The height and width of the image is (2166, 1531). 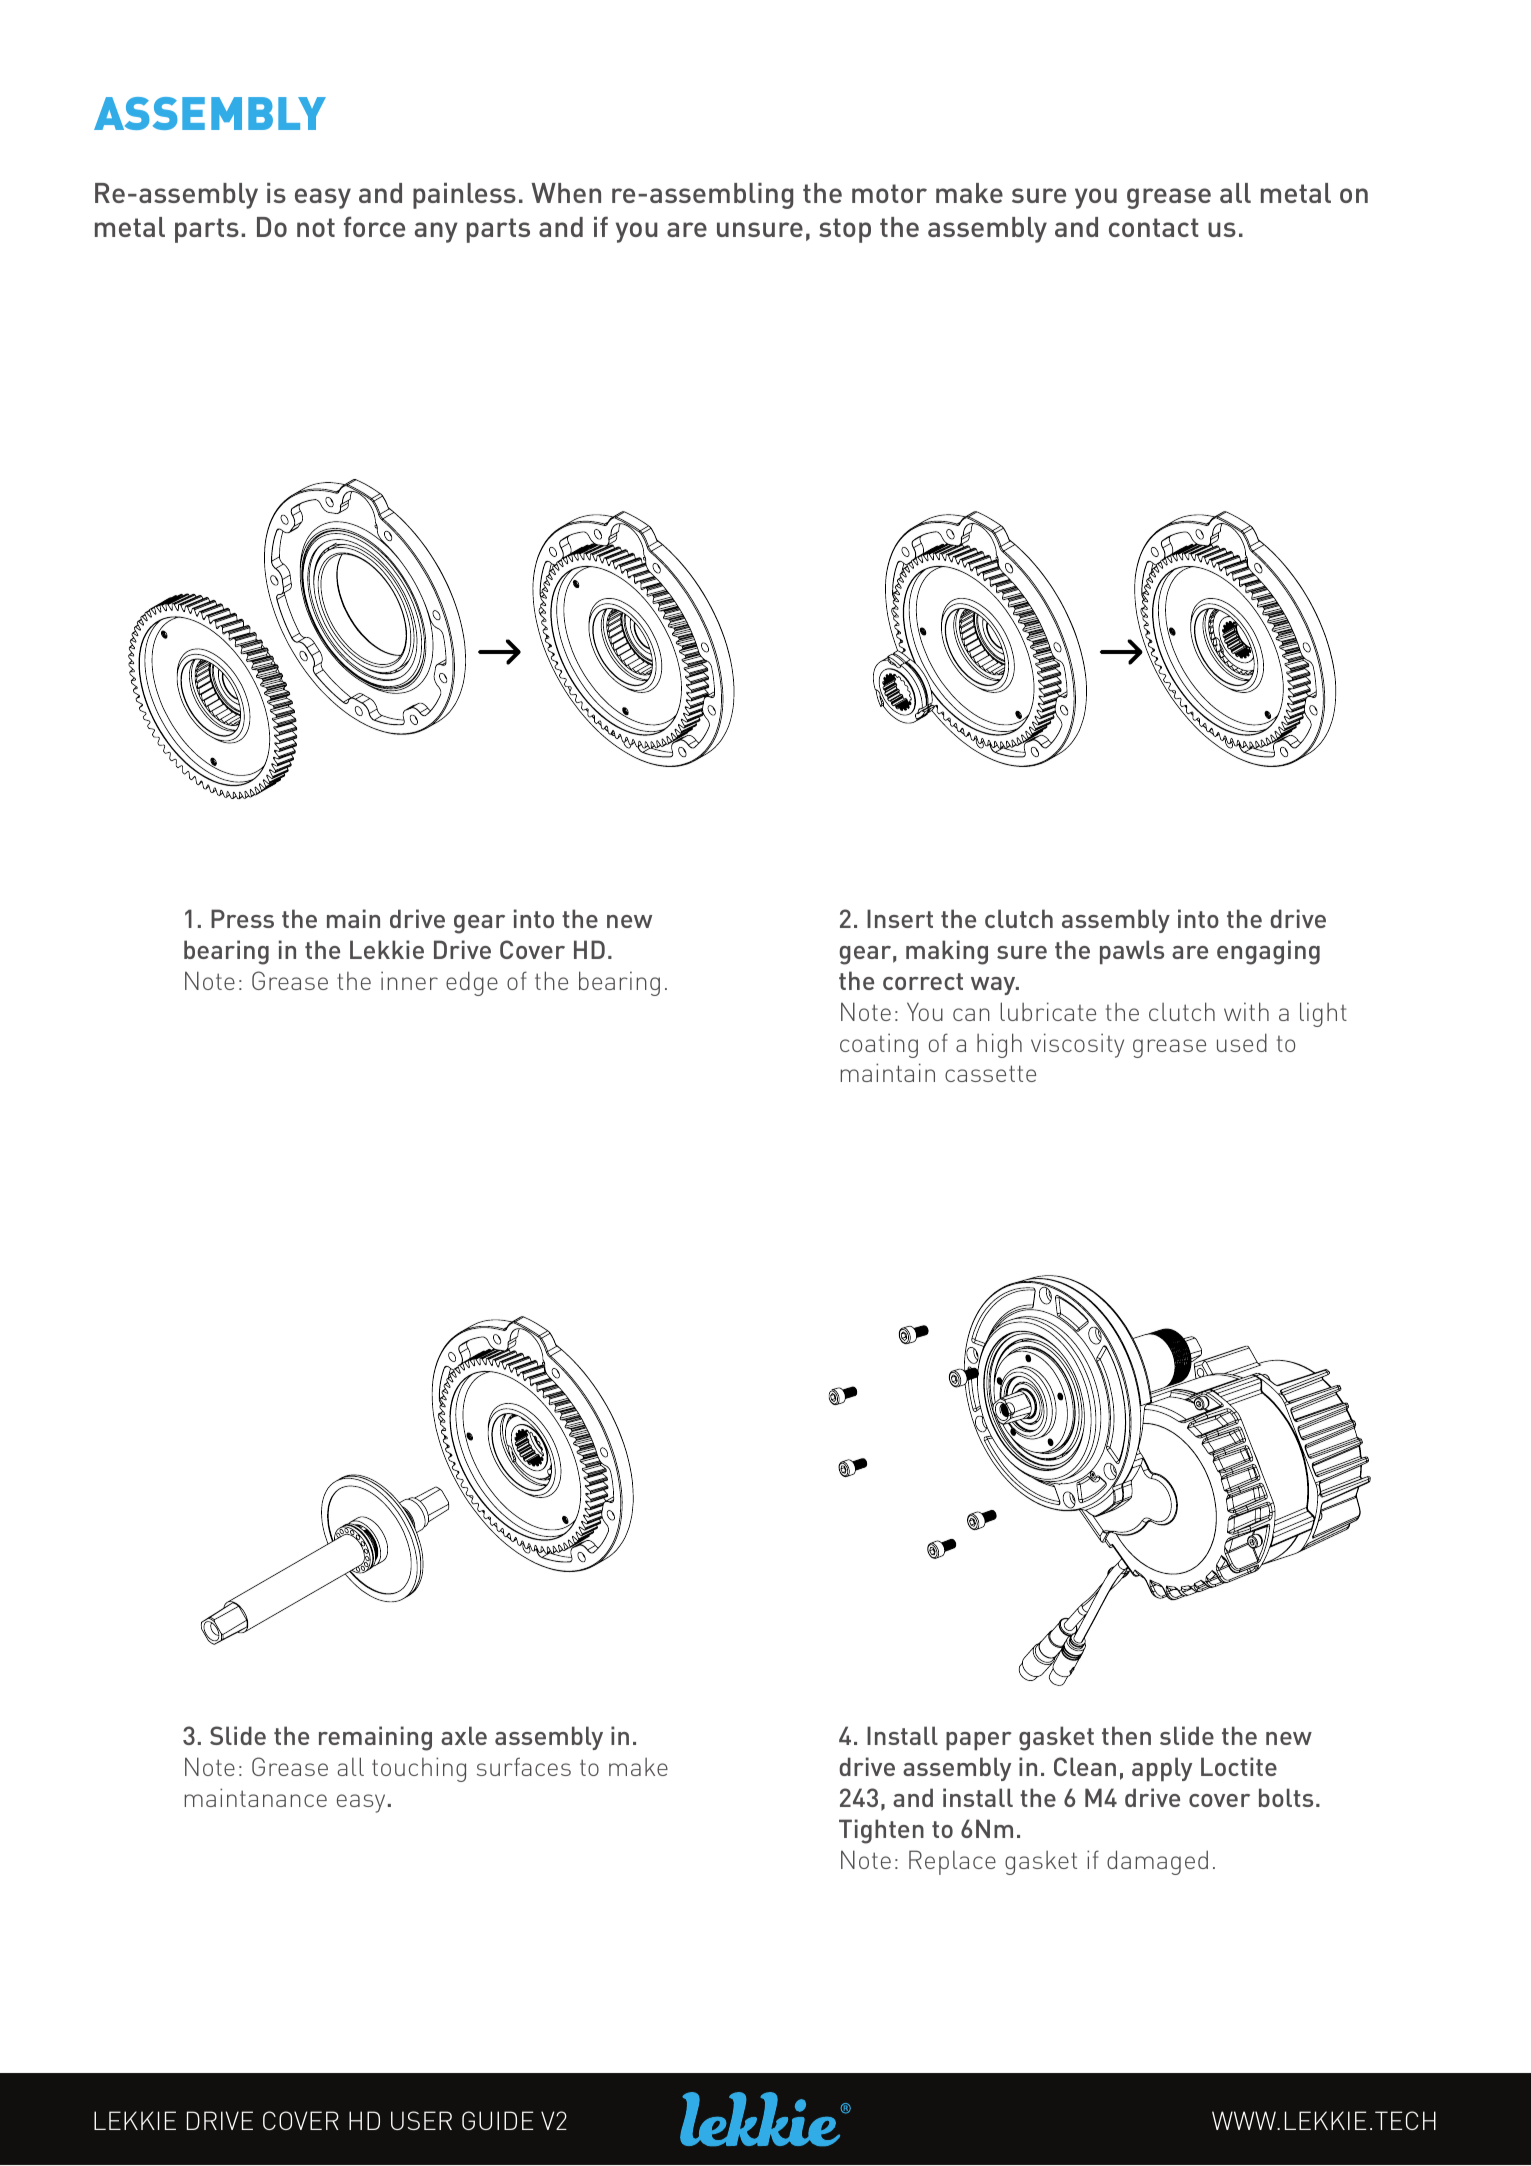 I want to click on inner, so click(x=409, y=980).
